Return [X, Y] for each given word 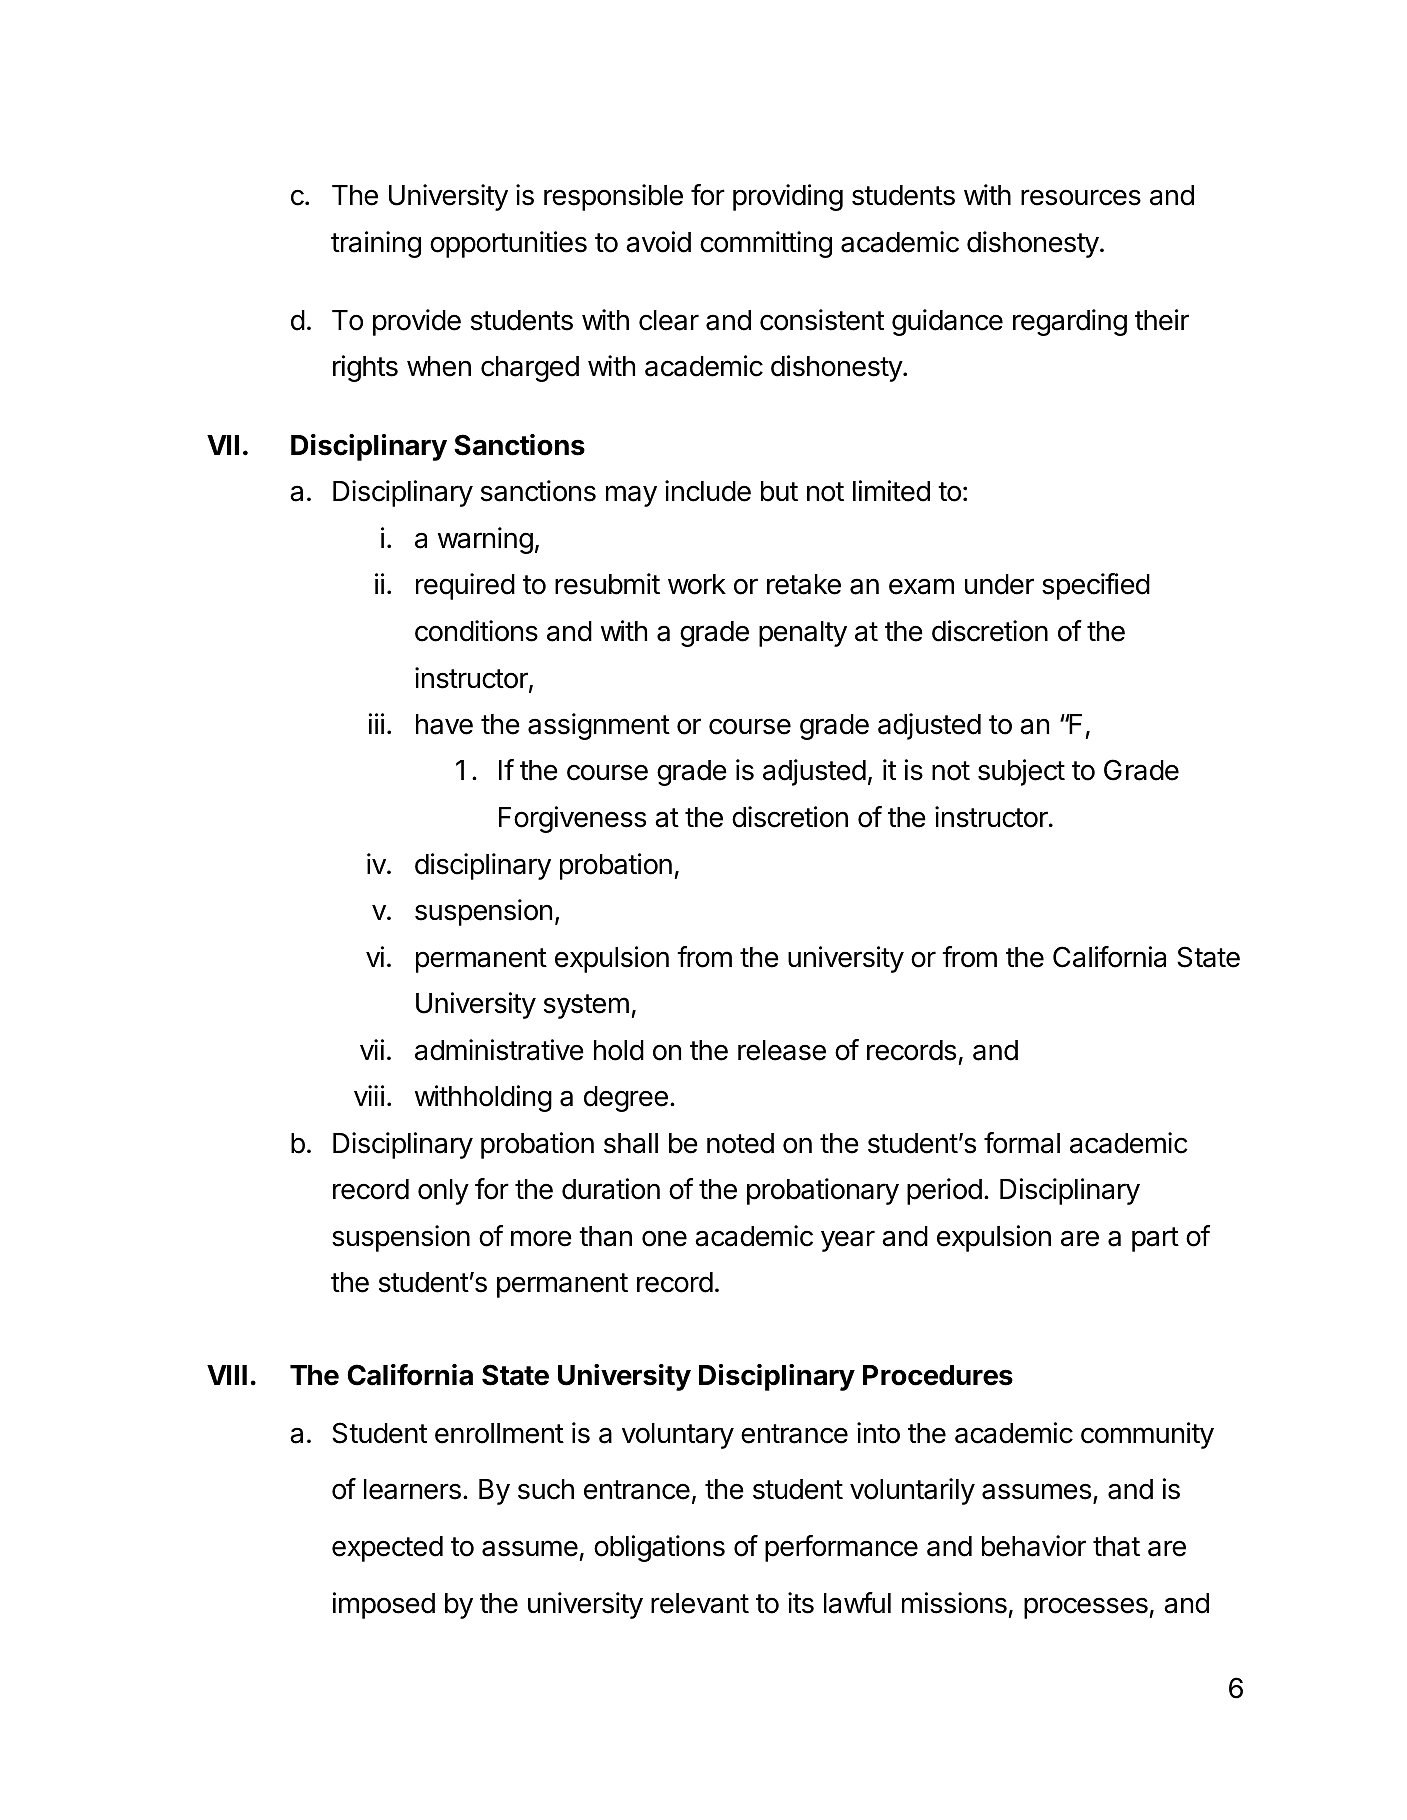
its [801, 1603]
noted [740, 1143]
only [443, 1192]
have [444, 724]
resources [1081, 197]
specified [1096, 586]
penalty [803, 634]
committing [766, 244]
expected [387, 1549]
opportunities [508, 244]
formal [1022, 1143]
